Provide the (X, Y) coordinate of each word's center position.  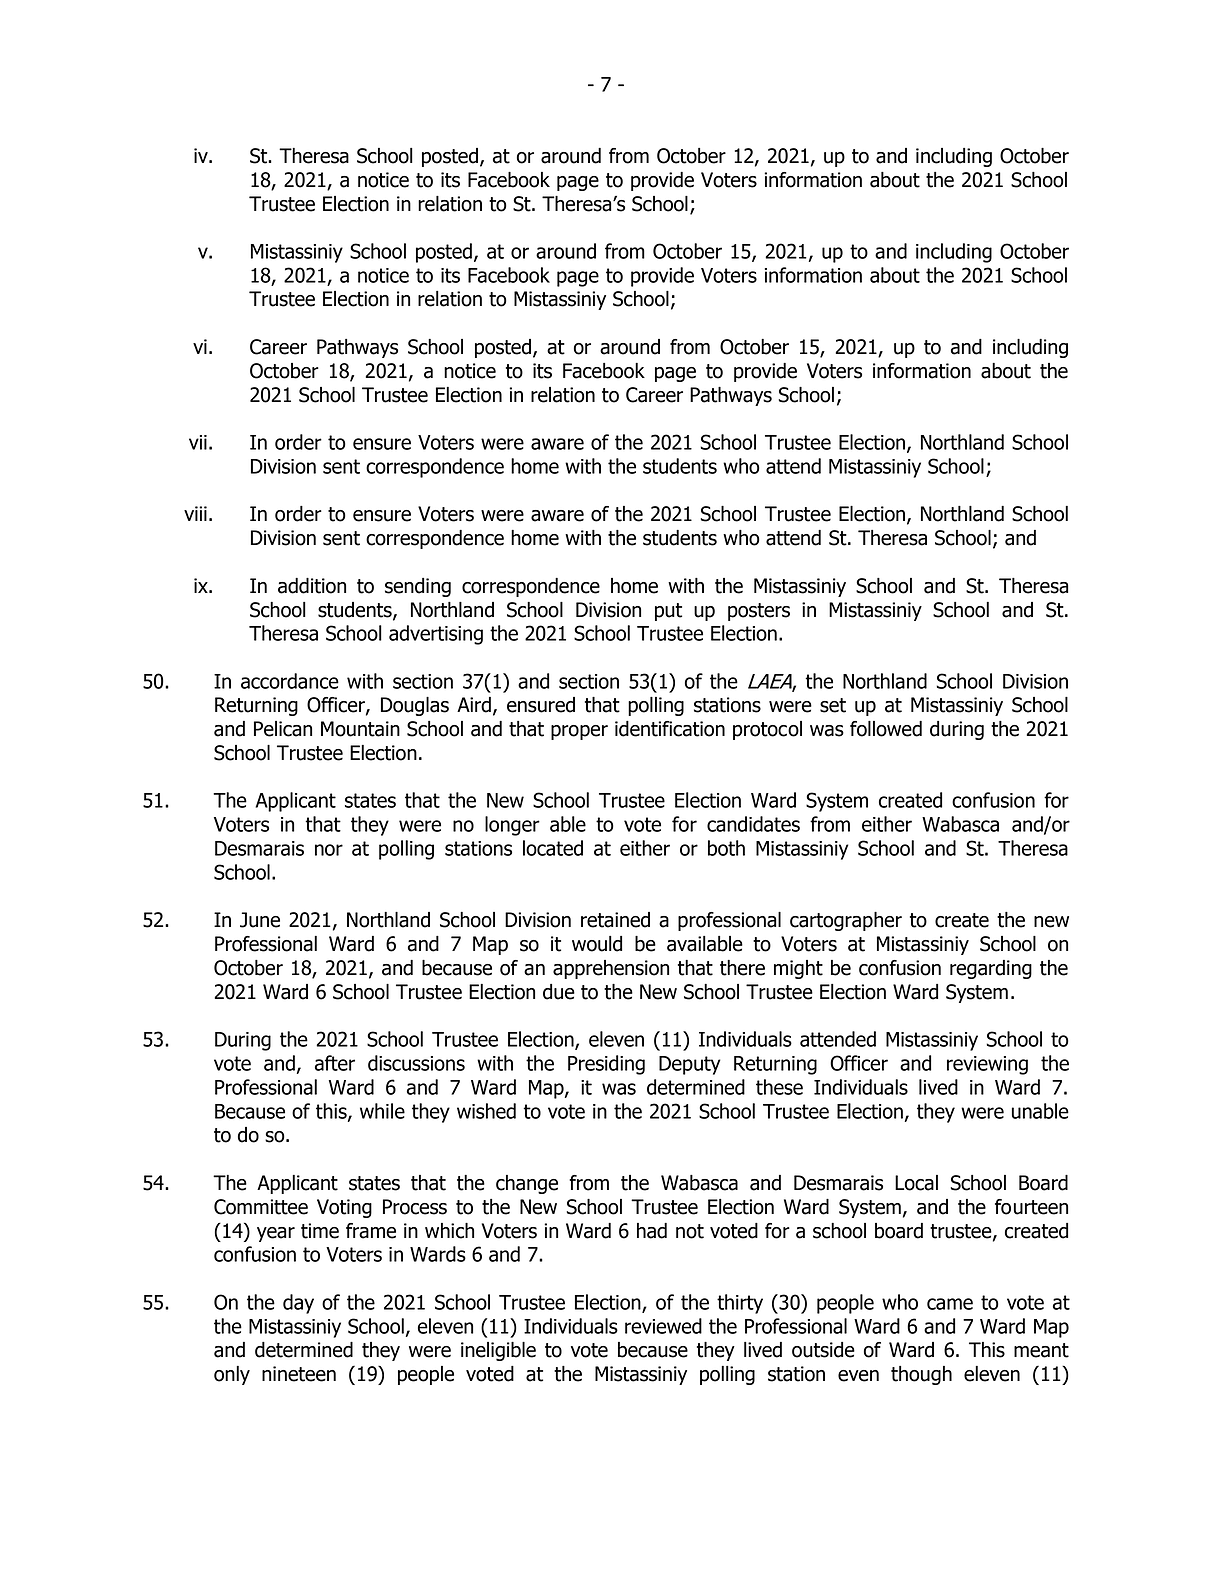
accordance (290, 681)
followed (886, 729)
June (260, 920)
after (335, 1063)
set (833, 705)
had (652, 1231)
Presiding (606, 1065)
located (553, 848)
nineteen (299, 1374)
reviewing (987, 1065)
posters (759, 612)
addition (312, 586)
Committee (261, 1207)
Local (916, 1183)
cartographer (846, 921)
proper (579, 732)
